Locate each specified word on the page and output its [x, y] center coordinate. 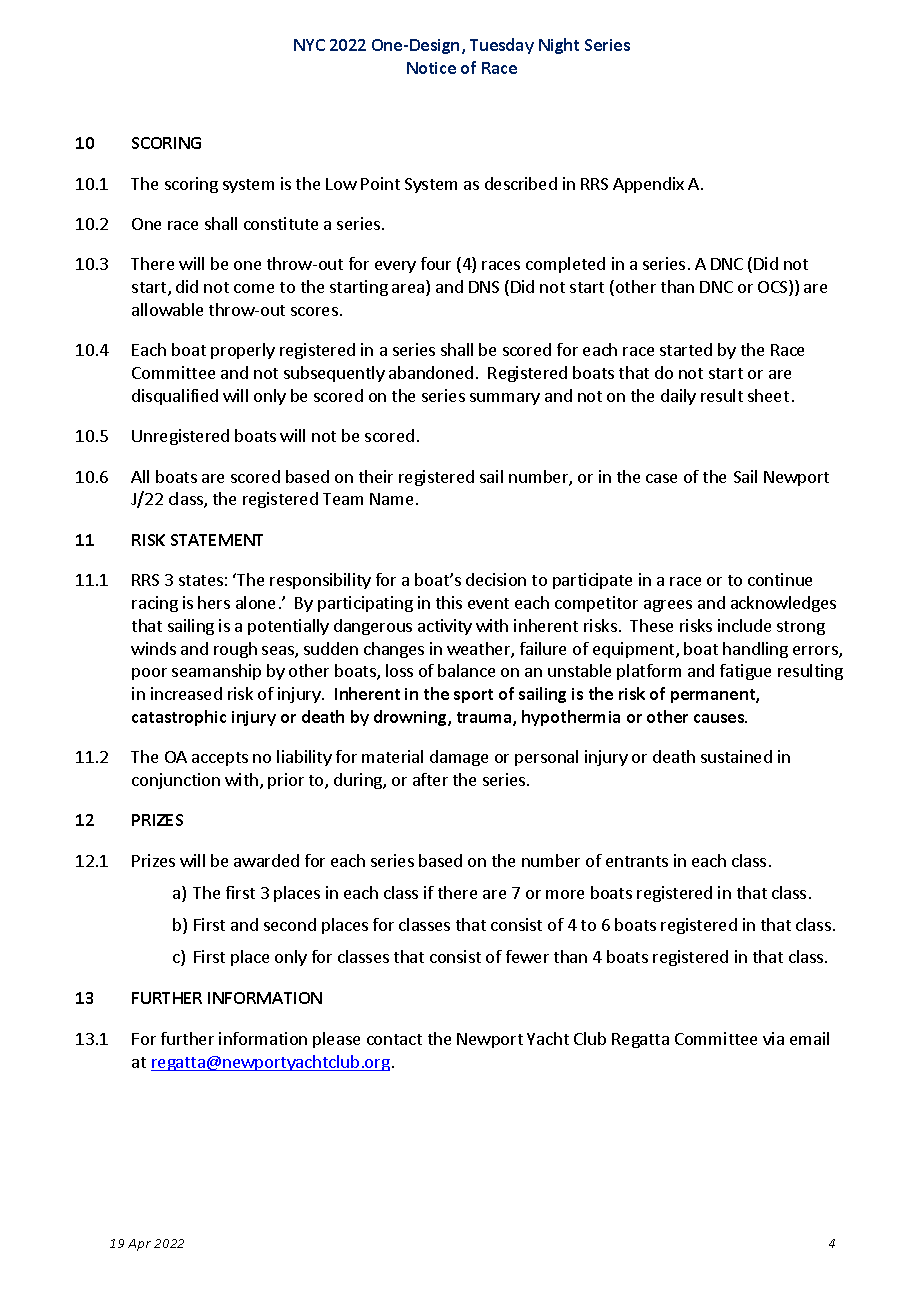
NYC [309, 45]
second [290, 924]
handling [755, 650]
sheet [768, 395]
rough [235, 650]
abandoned [431, 372]
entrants [637, 861]
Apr [139, 1245]
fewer [527, 956]
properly [243, 351]
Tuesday [502, 46]
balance [466, 670]
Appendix [648, 185]
